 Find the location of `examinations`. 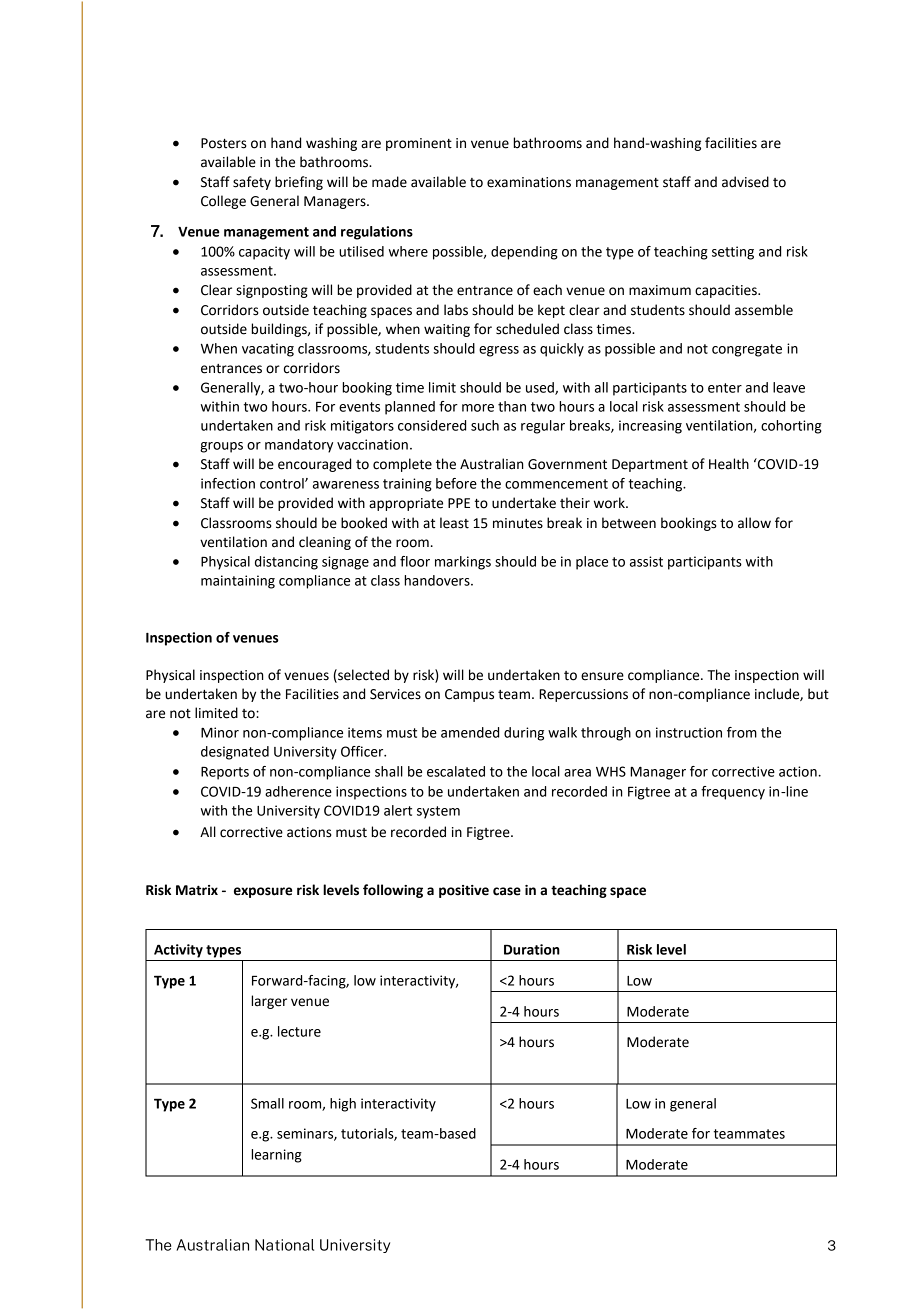

examinations is located at coordinates (529, 182).
